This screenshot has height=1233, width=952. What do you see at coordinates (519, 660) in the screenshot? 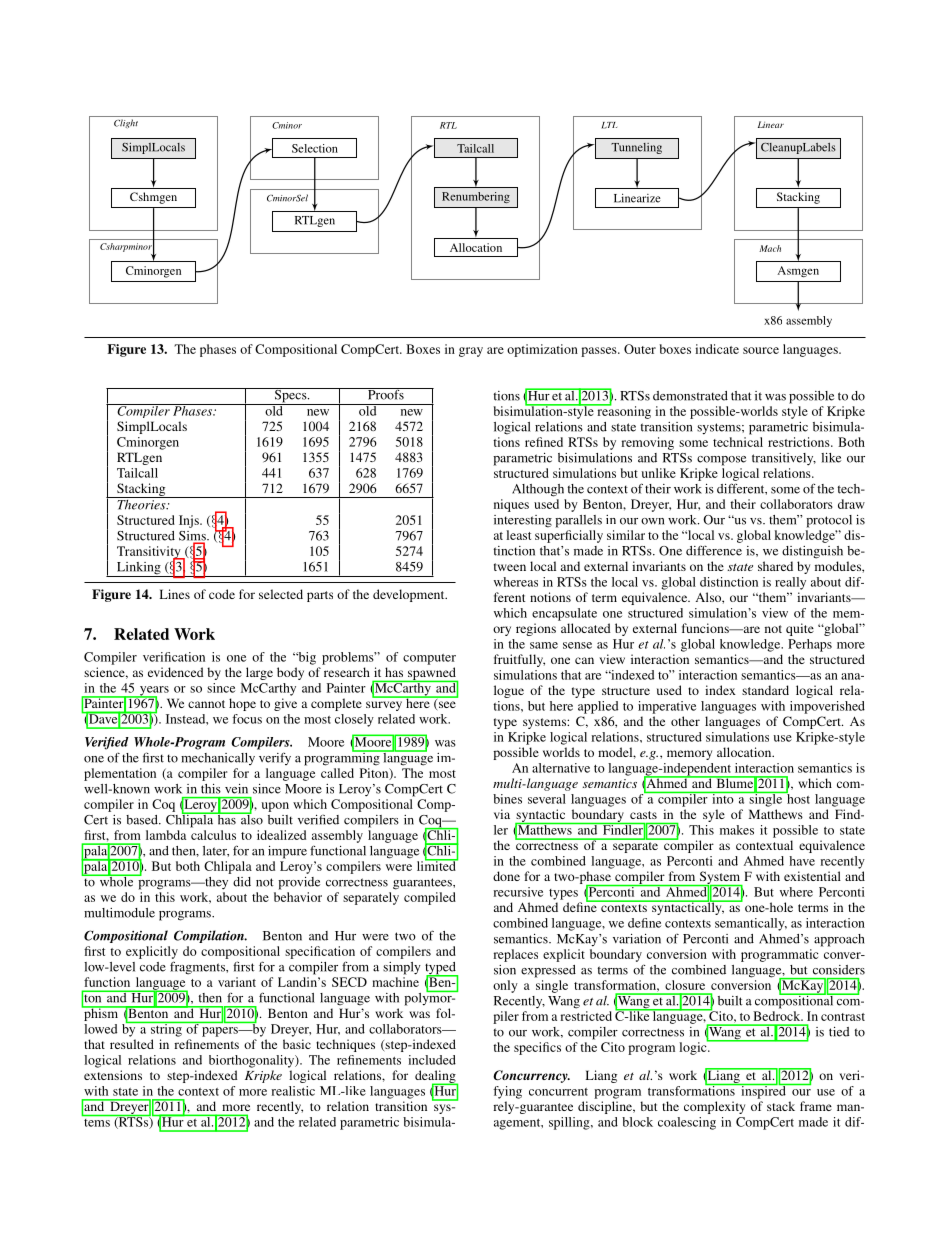
I see `fruitfully` at bounding box center [519, 660].
